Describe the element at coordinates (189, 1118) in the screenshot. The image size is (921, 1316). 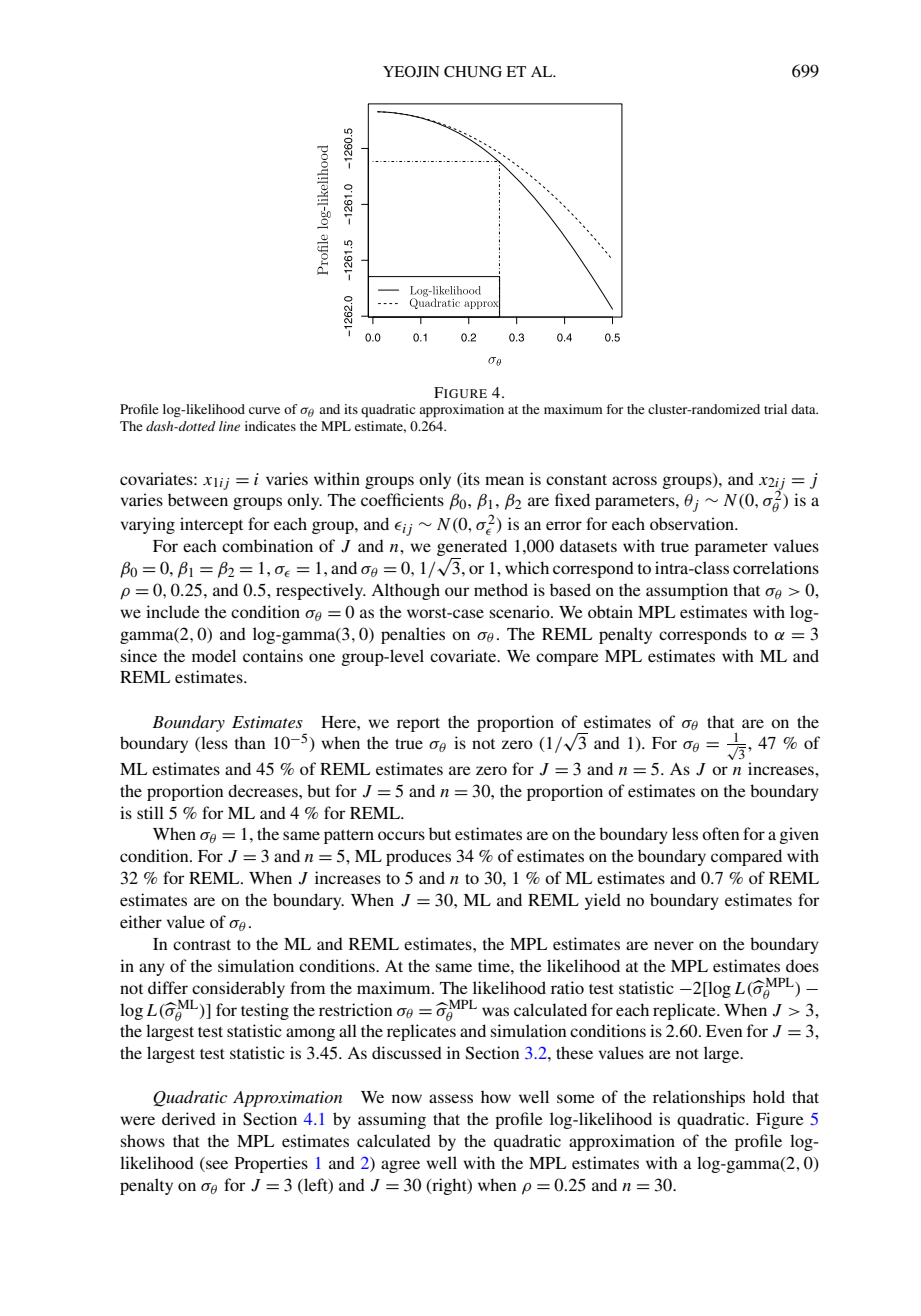
I see `derived` at that location.
